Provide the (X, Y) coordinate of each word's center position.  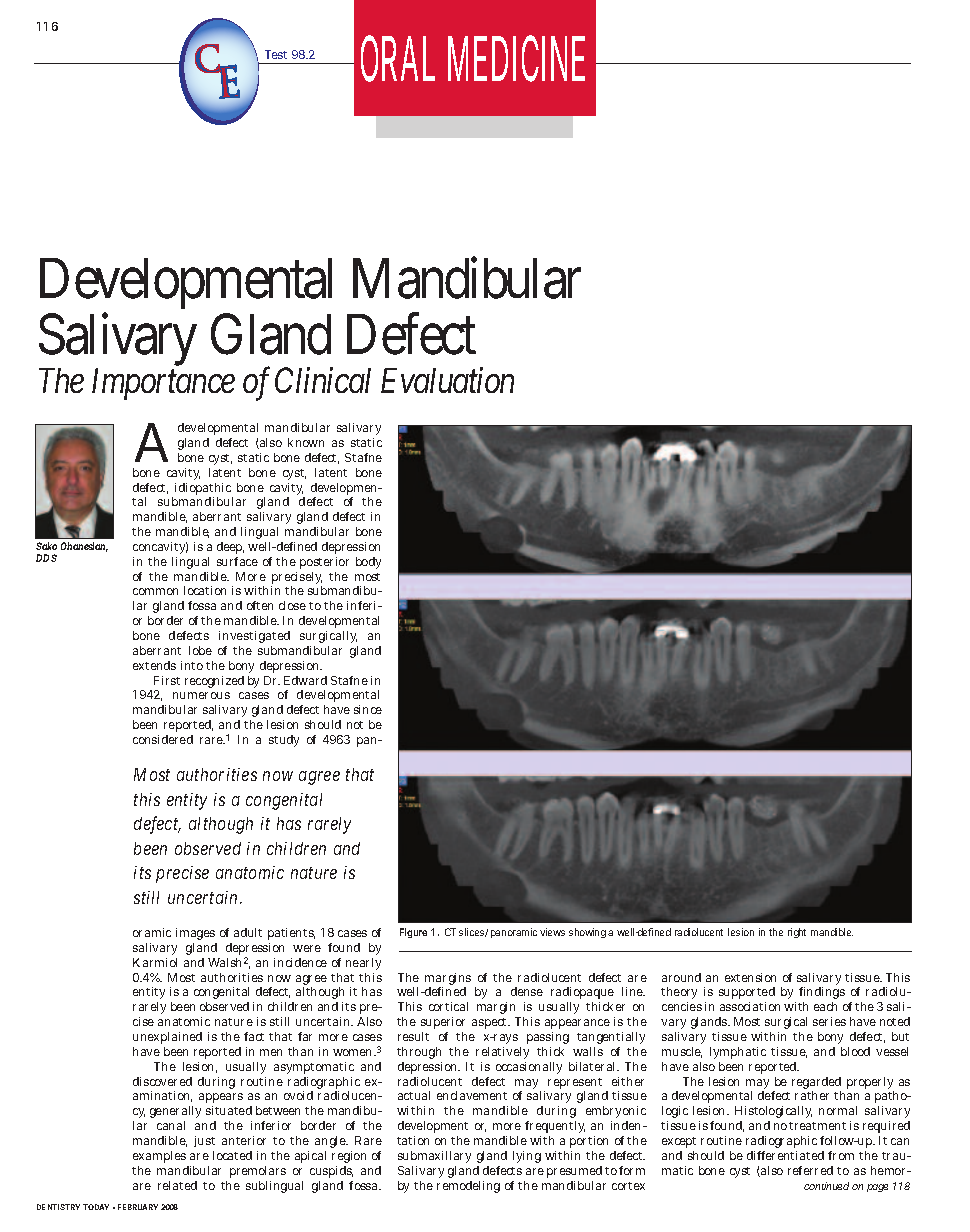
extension (750, 977)
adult (248, 932)
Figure (413, 933)
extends (154, 665)
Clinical (323, 380)
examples (159, 1157)
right (797, 933)
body (368, 563)
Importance (163, 384)
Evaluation (447, 380)
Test (276, 54)
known (306, 442)
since (368, 709)
